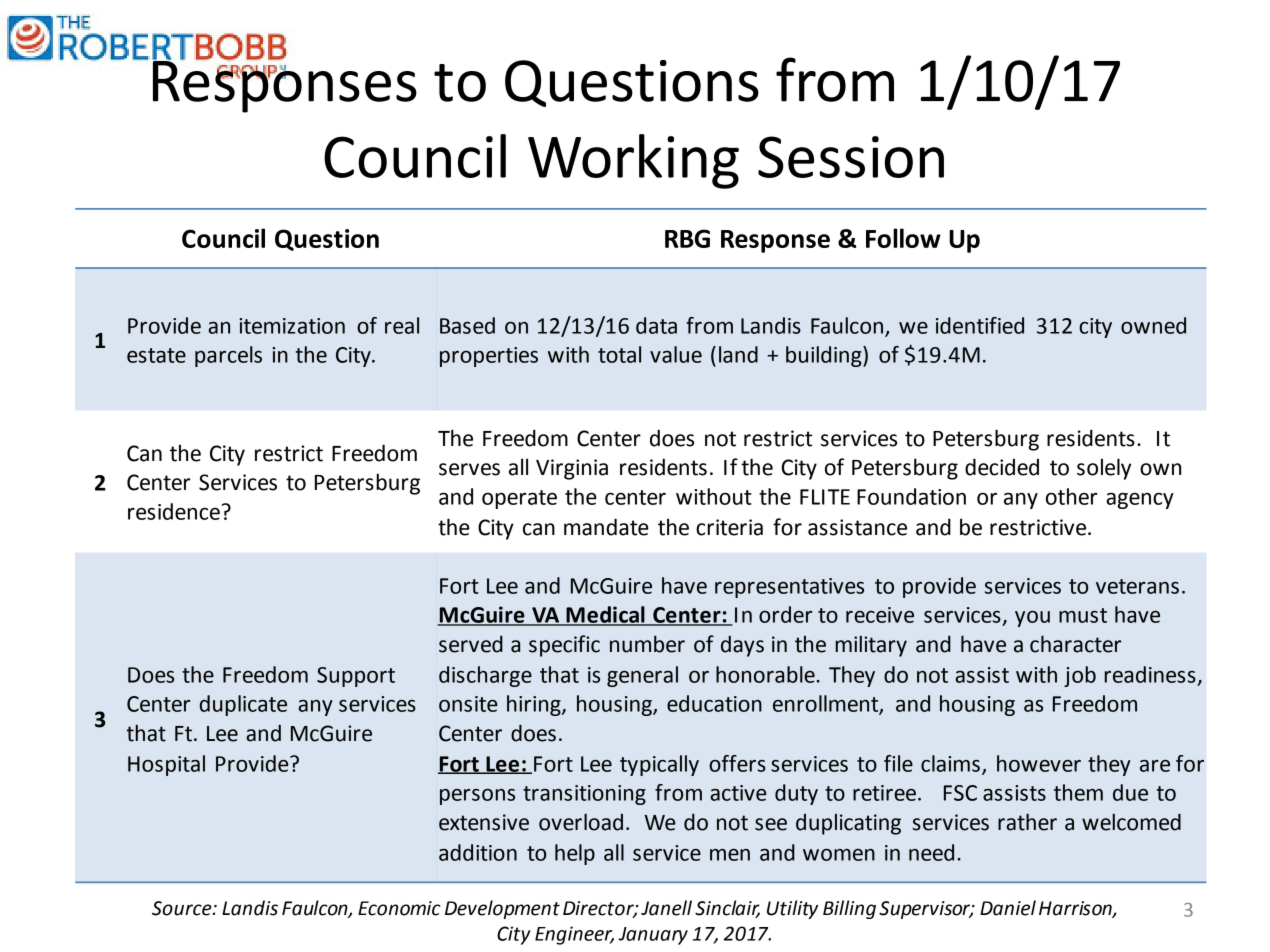 The height and width of the screenshot is (952, 1270). Describe the element at coordinates (174, 511) in the screenshot. I see `residence` at that location.
